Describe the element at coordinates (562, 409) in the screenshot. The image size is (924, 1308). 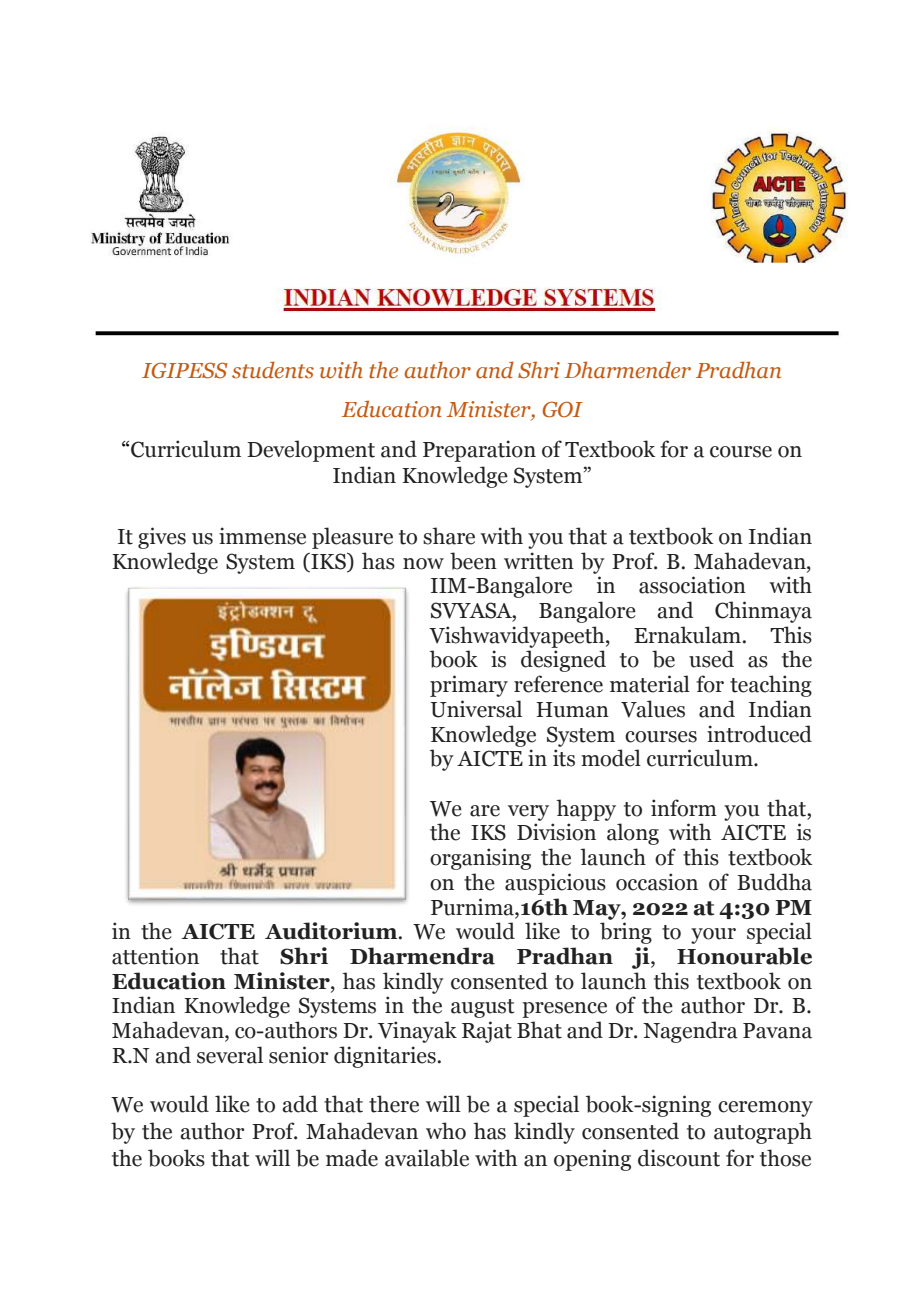
I see `GOI` at that location.
